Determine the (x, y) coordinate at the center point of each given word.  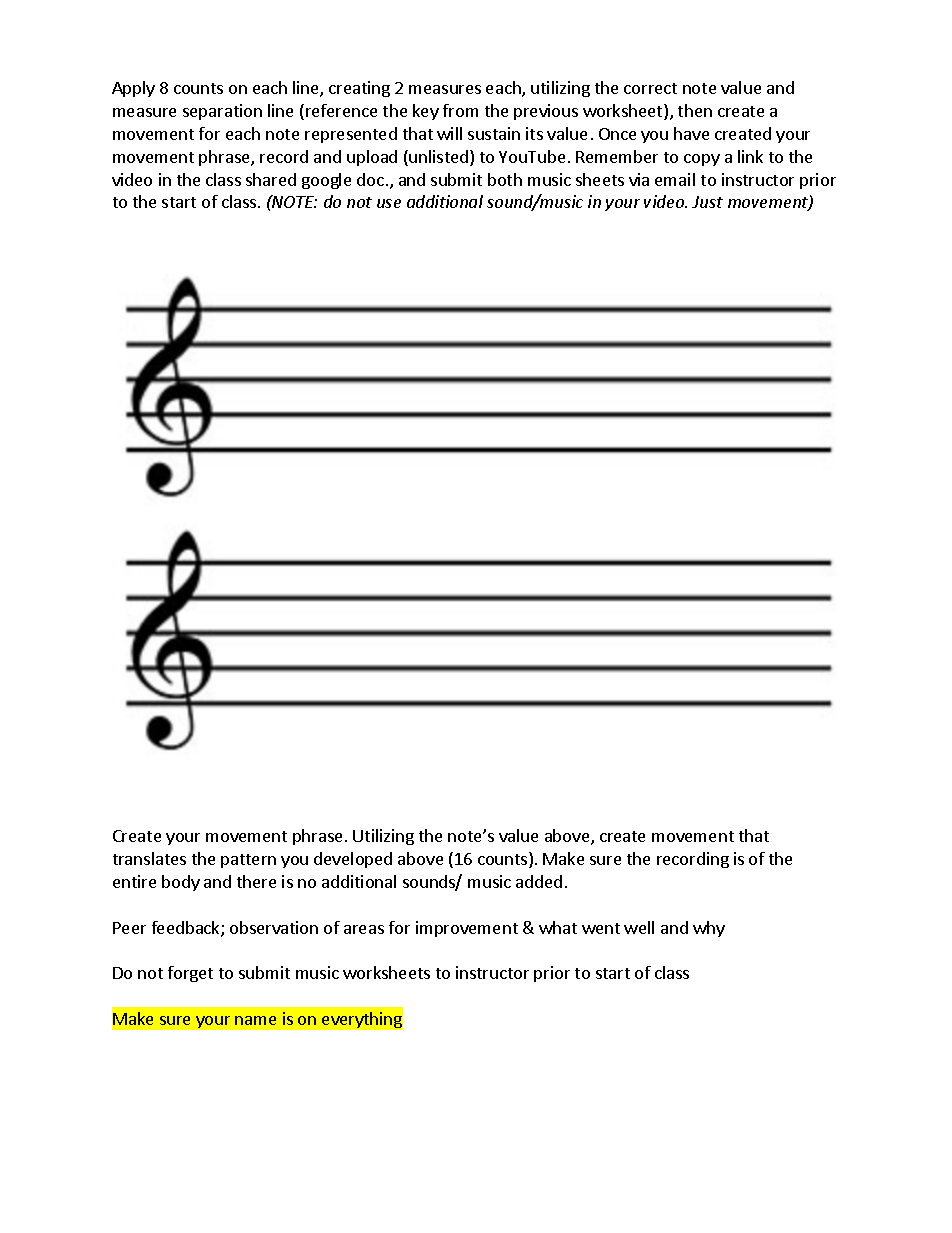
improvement (467, 929)
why (709, 929)
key (426, 112)
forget (190, 974)
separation (222, 112)
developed (353, 860)
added (539, 881)
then (695, 110)
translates (149, 858)
